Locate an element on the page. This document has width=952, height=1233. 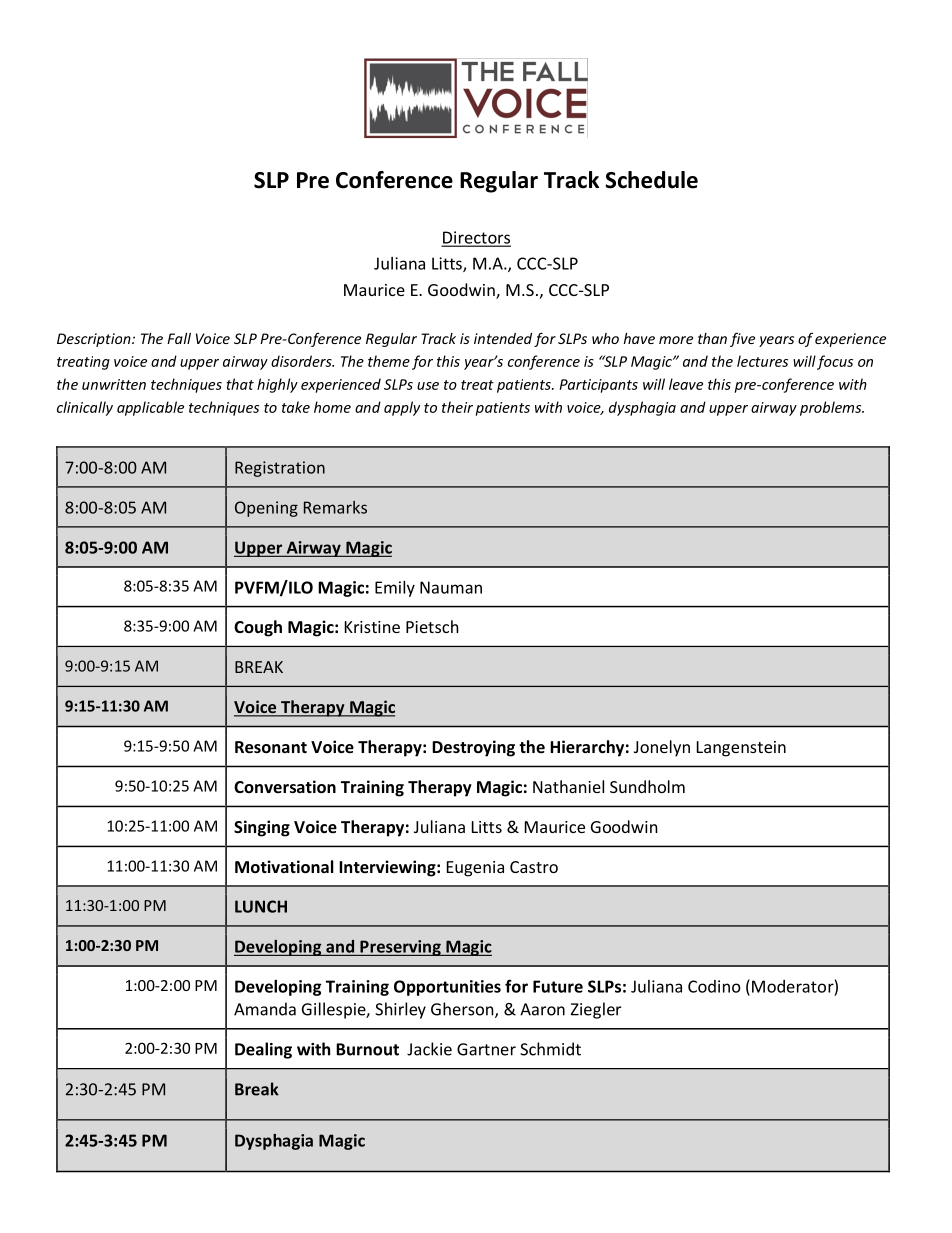
Destroying is located at coordinates (473, 748).
